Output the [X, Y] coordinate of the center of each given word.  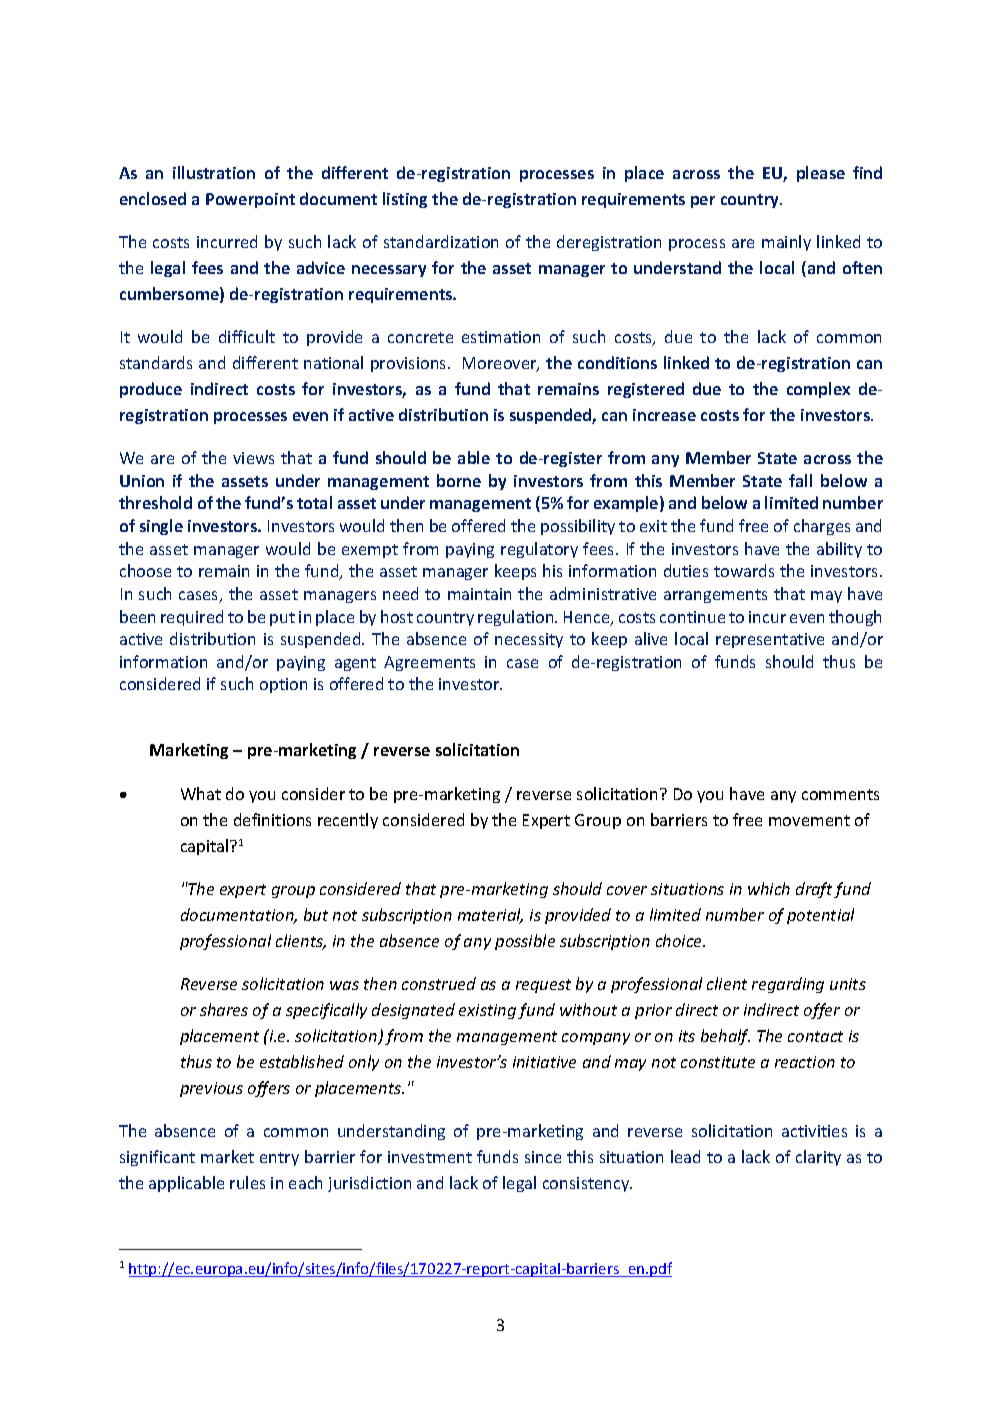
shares [224, 1009]
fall [800, 480]
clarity [818, 1158]
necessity [529, 640]
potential [820, 916]
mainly [786, 243]
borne [459, 480]
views [253, 458]
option [283, 685]
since [543, 1157]
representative [770, 640]
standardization [441, 241]
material [490, 916]
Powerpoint [250, 200]
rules [247, 1182]
